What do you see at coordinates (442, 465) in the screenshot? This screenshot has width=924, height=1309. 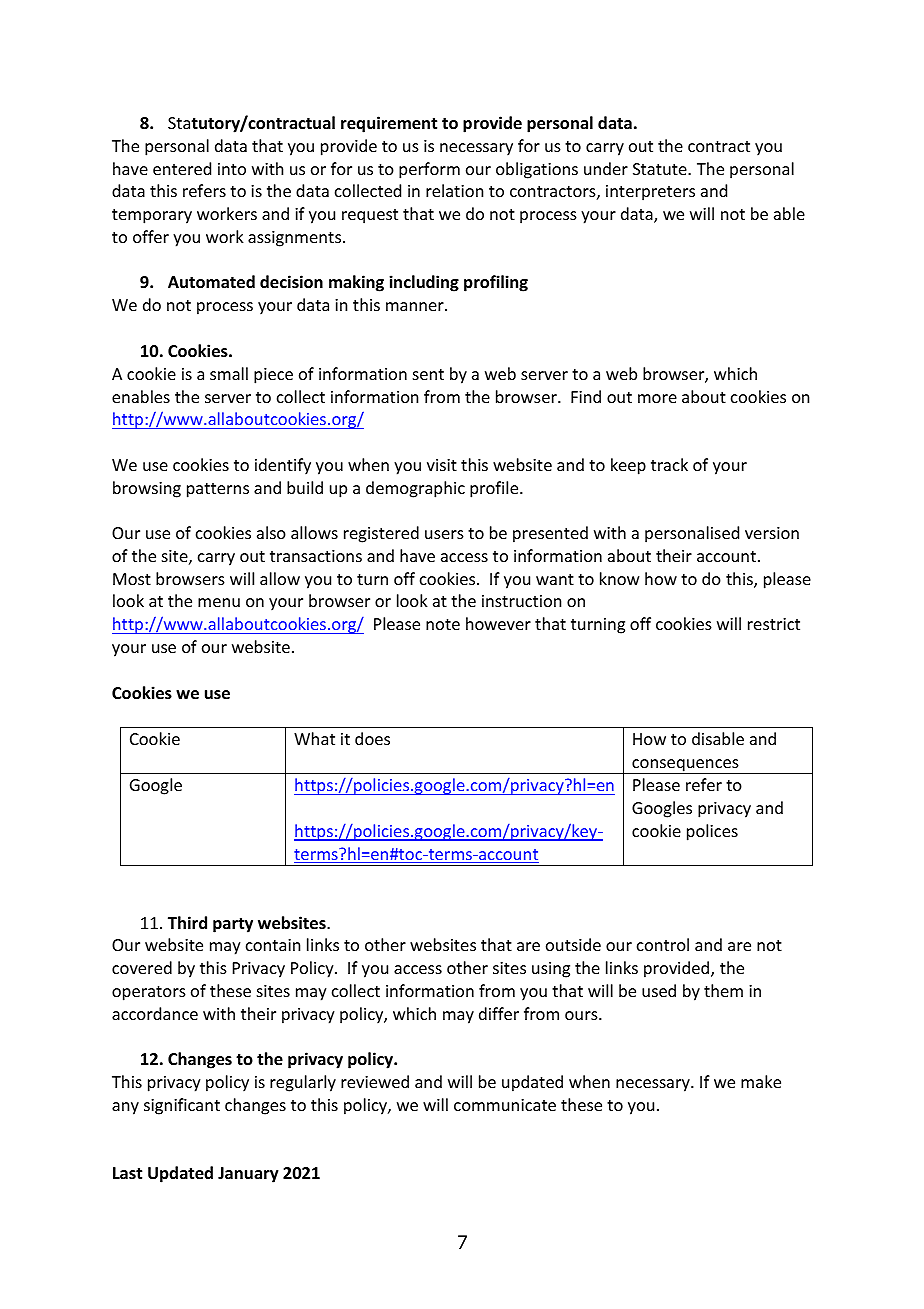 I see `visit` at bounding box center [442, 465].
